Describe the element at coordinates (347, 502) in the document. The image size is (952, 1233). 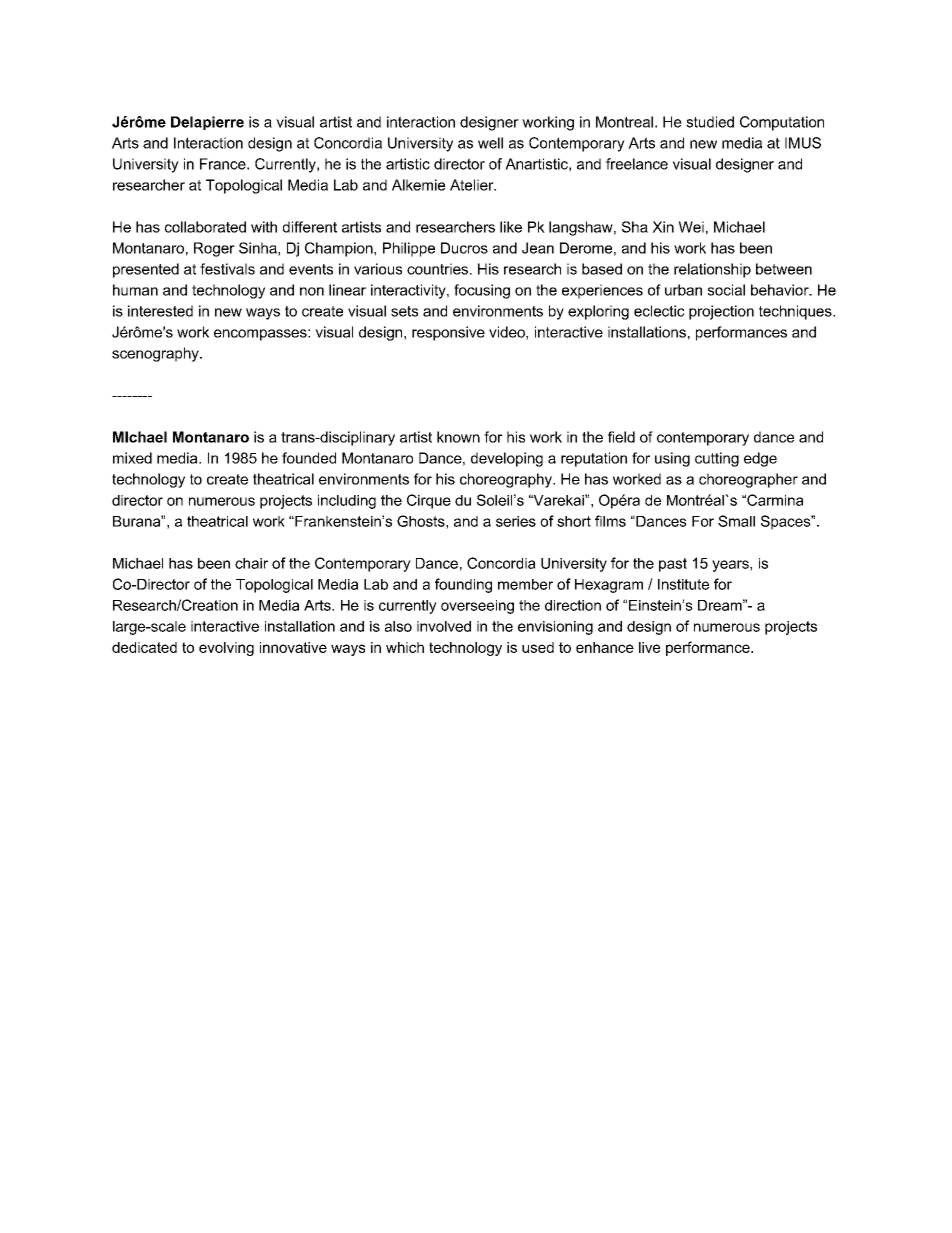
I see `including` at that location.
